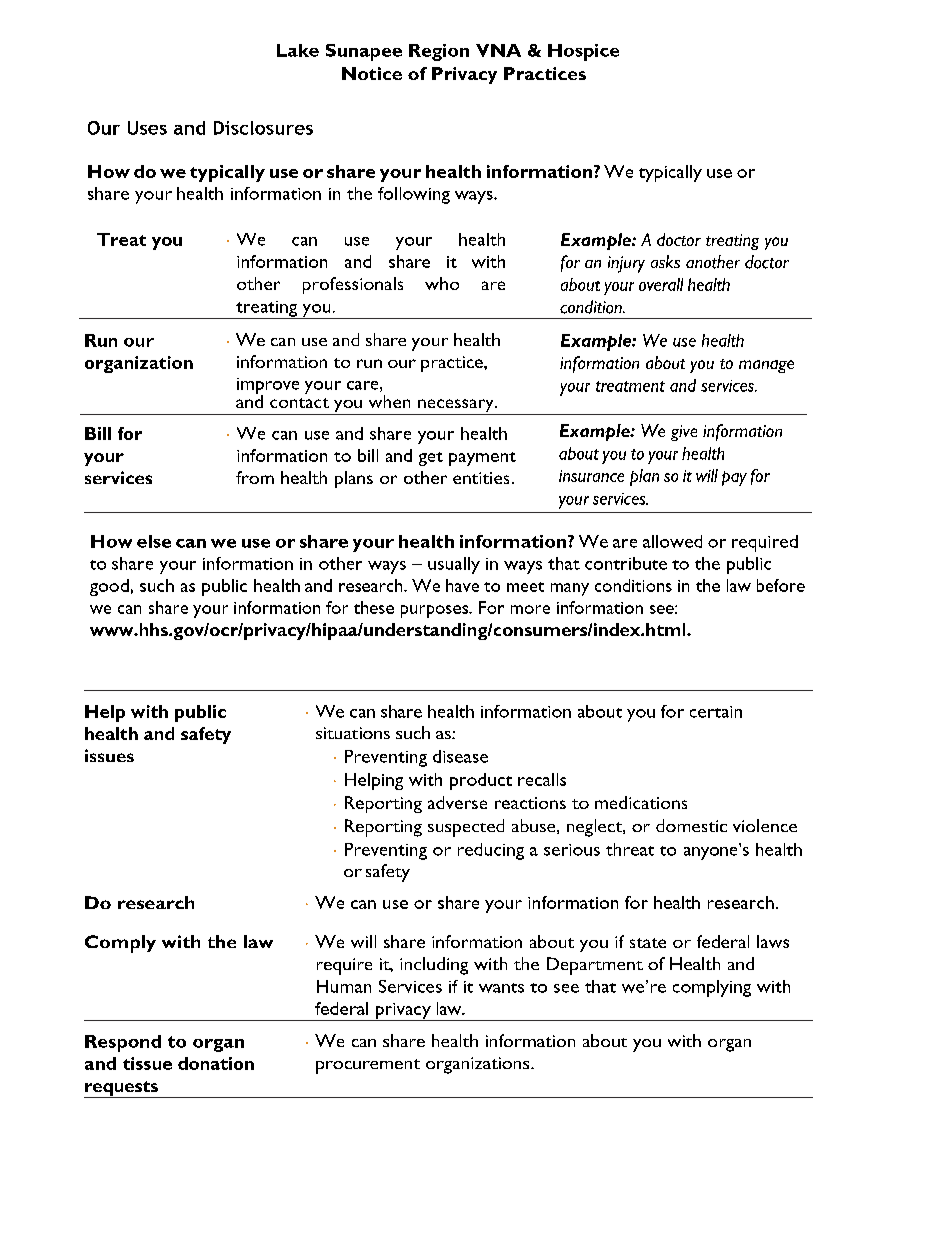 Image resolution: width=952 pixels, height=1233 pixels. What do you see at coordinates (109, 755) in the screenshot?
I see `issues` at bounding box center [109, 755].
